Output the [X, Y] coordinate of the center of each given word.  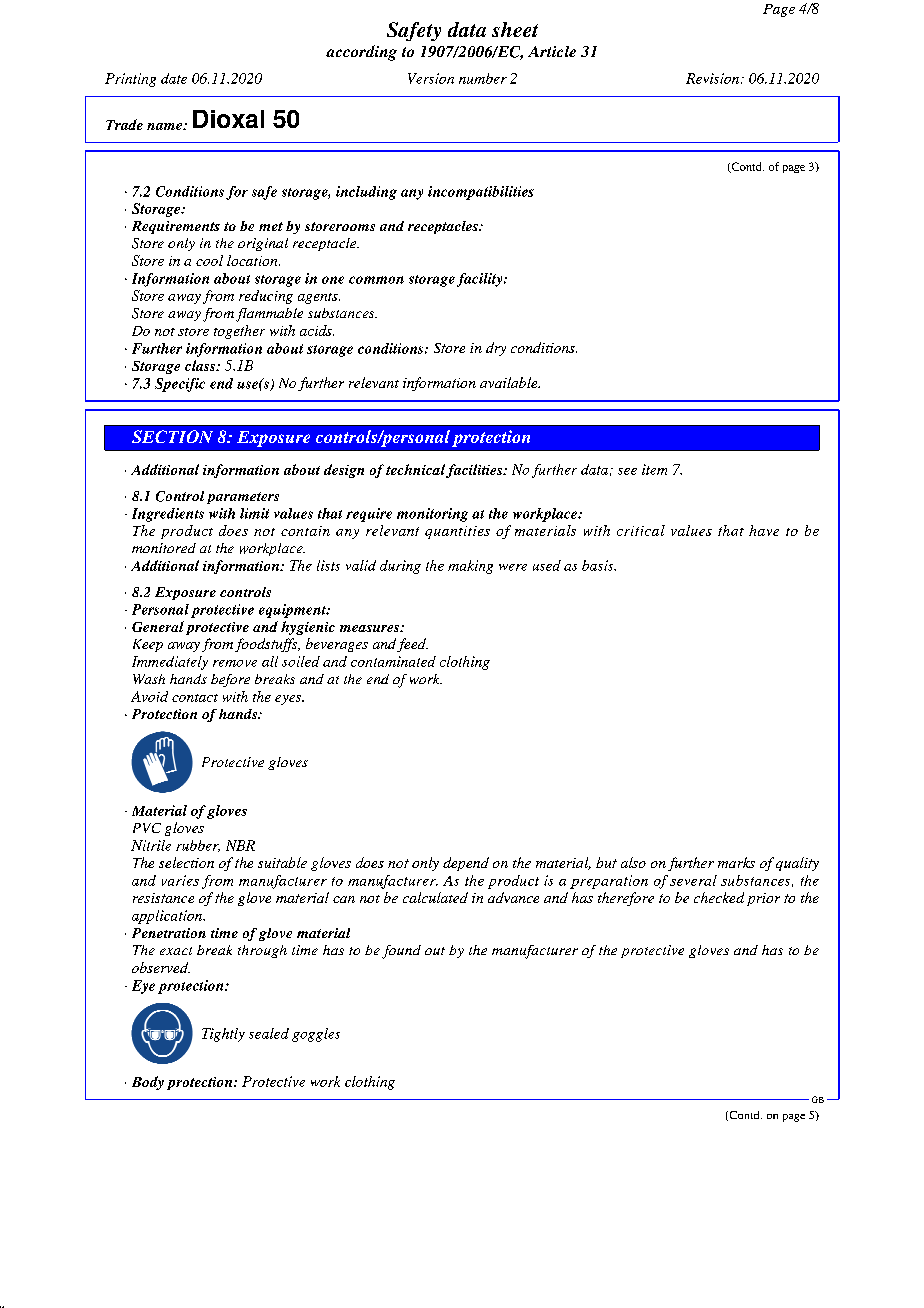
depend [466, 864]
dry [496, 349]
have [764, 530]
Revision [714, 78]
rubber [198, 846]
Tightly [223, 1035]
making [470, 567]
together [239, 332]
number [483, 78]
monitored [164, 548]
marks [736, 862]
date [174, 78]
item [654, 469]
